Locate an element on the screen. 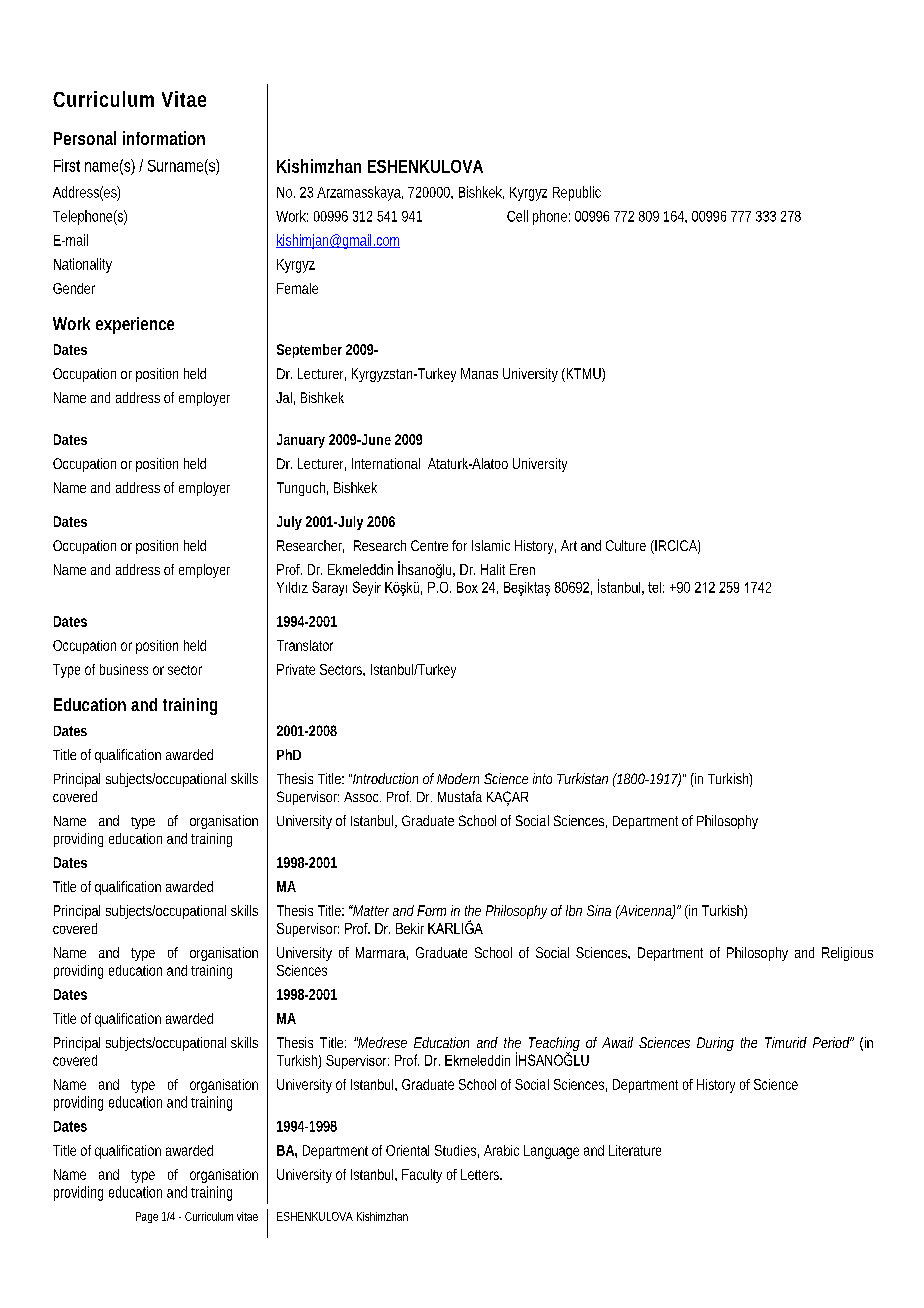  Letters is located at coordinates (481, 1174).
